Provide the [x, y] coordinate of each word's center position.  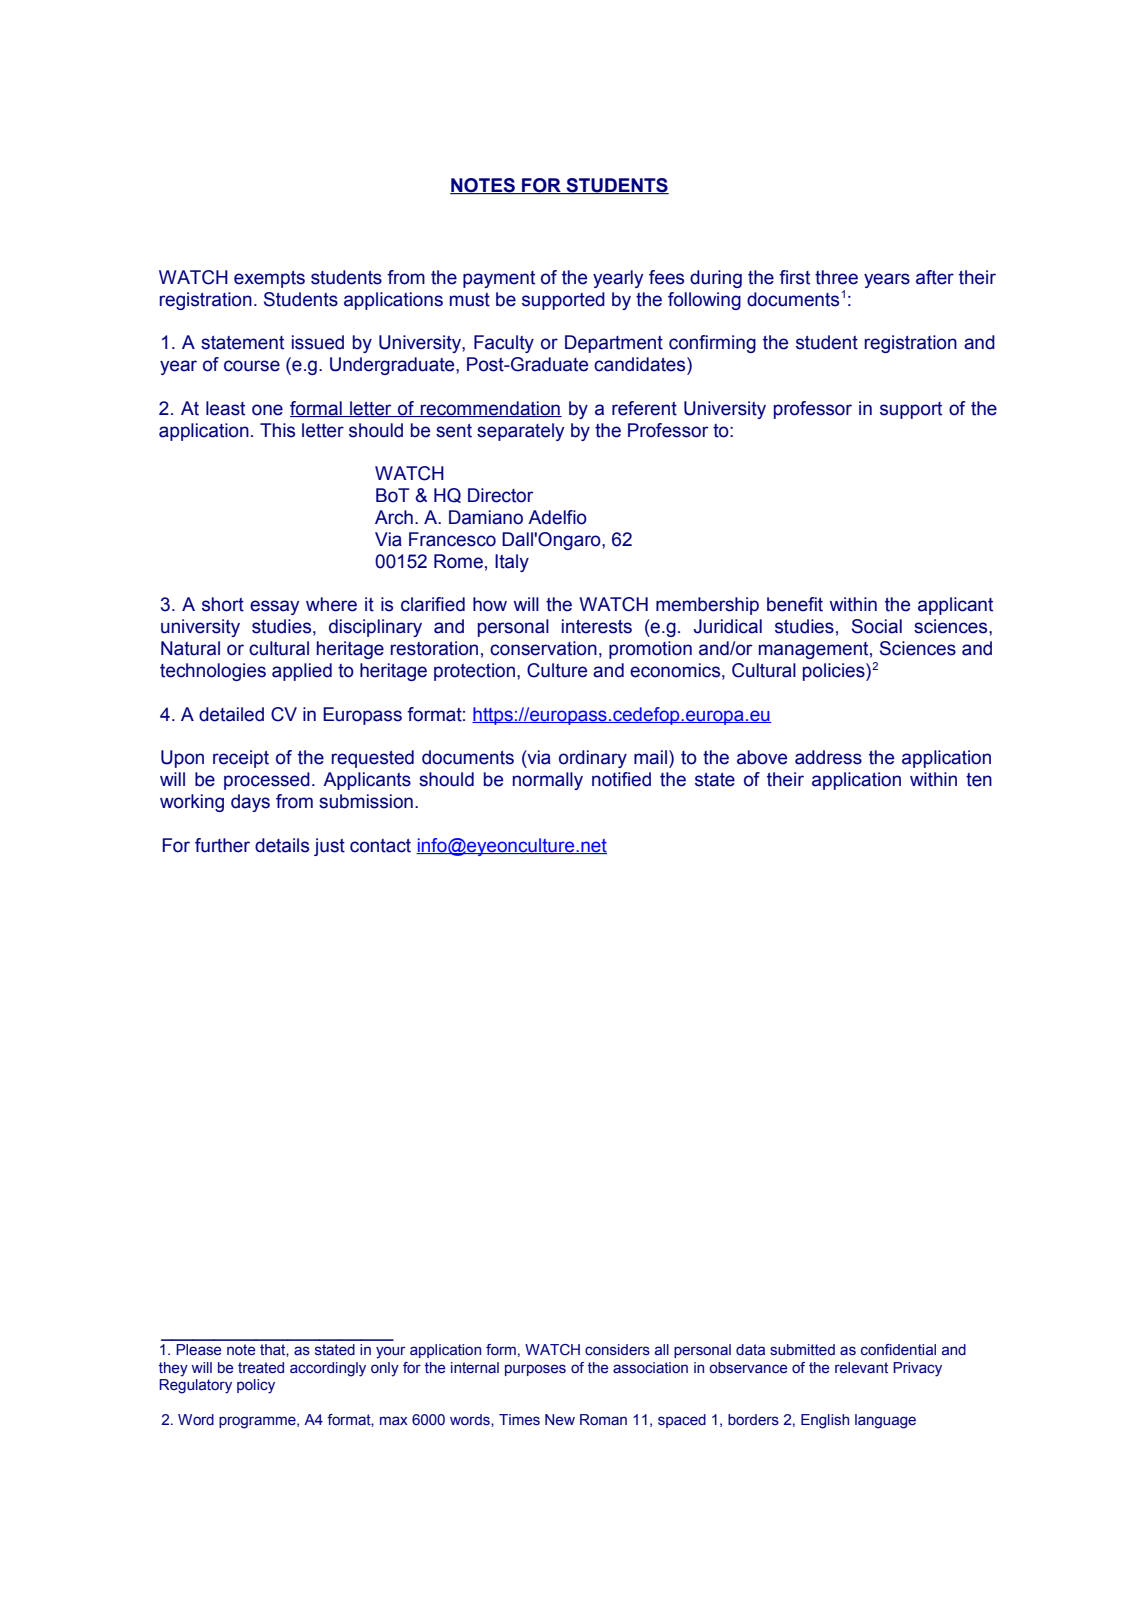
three [836, 277]
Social [877, 626]
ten [979, 780]
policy [256, 1386]
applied [302, 672]
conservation [543, 648]
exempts [269, 279]
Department [614, 344]
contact [380, 846]
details [282, 845]
